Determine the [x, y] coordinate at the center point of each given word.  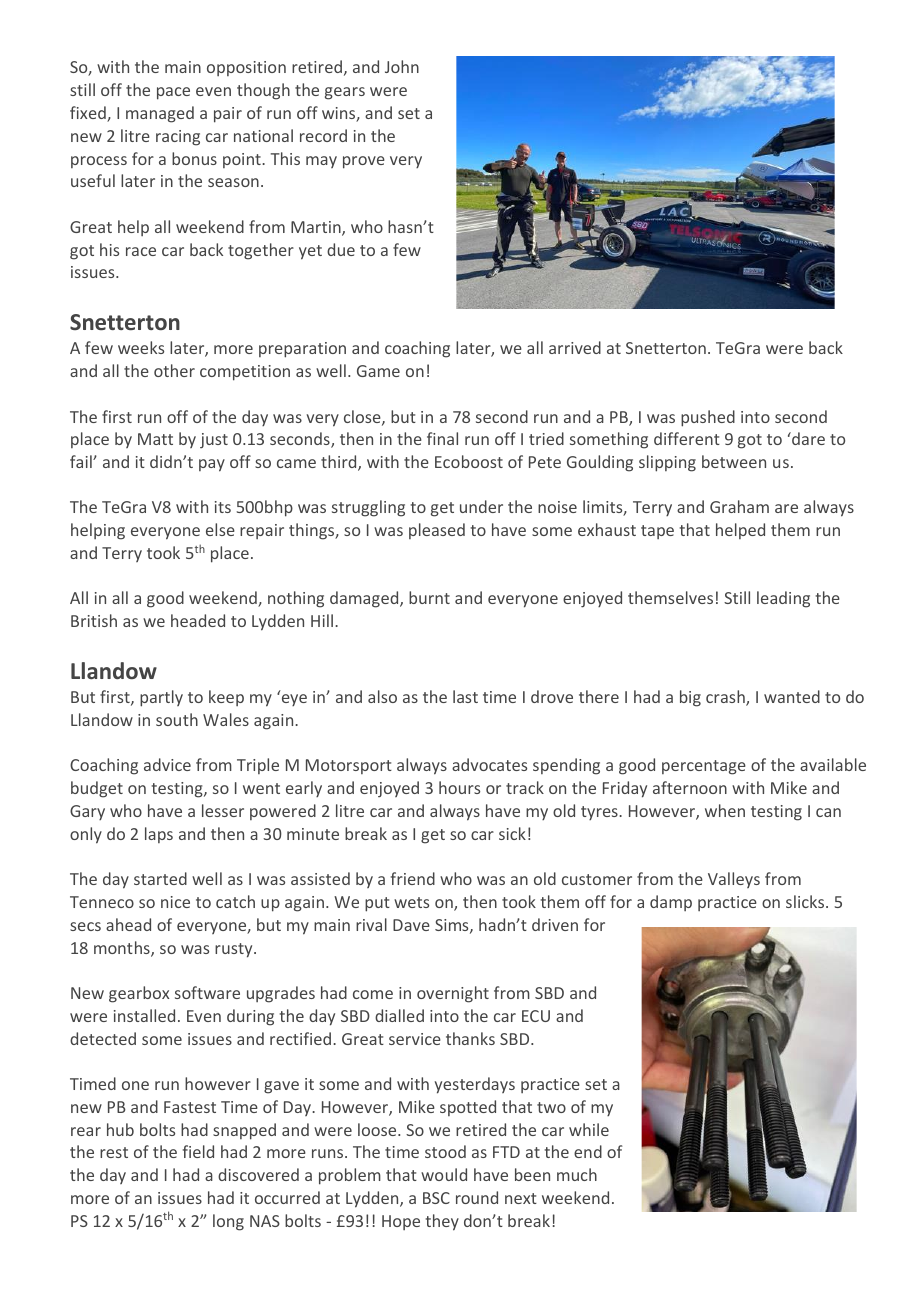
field [198, 1151]
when [725, 810]
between [734, 461]
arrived [575, 347]
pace [173, 93]
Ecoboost [469, 461]
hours [459, 787]
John [402, 66]
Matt [155, 439]
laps [159, 835]
